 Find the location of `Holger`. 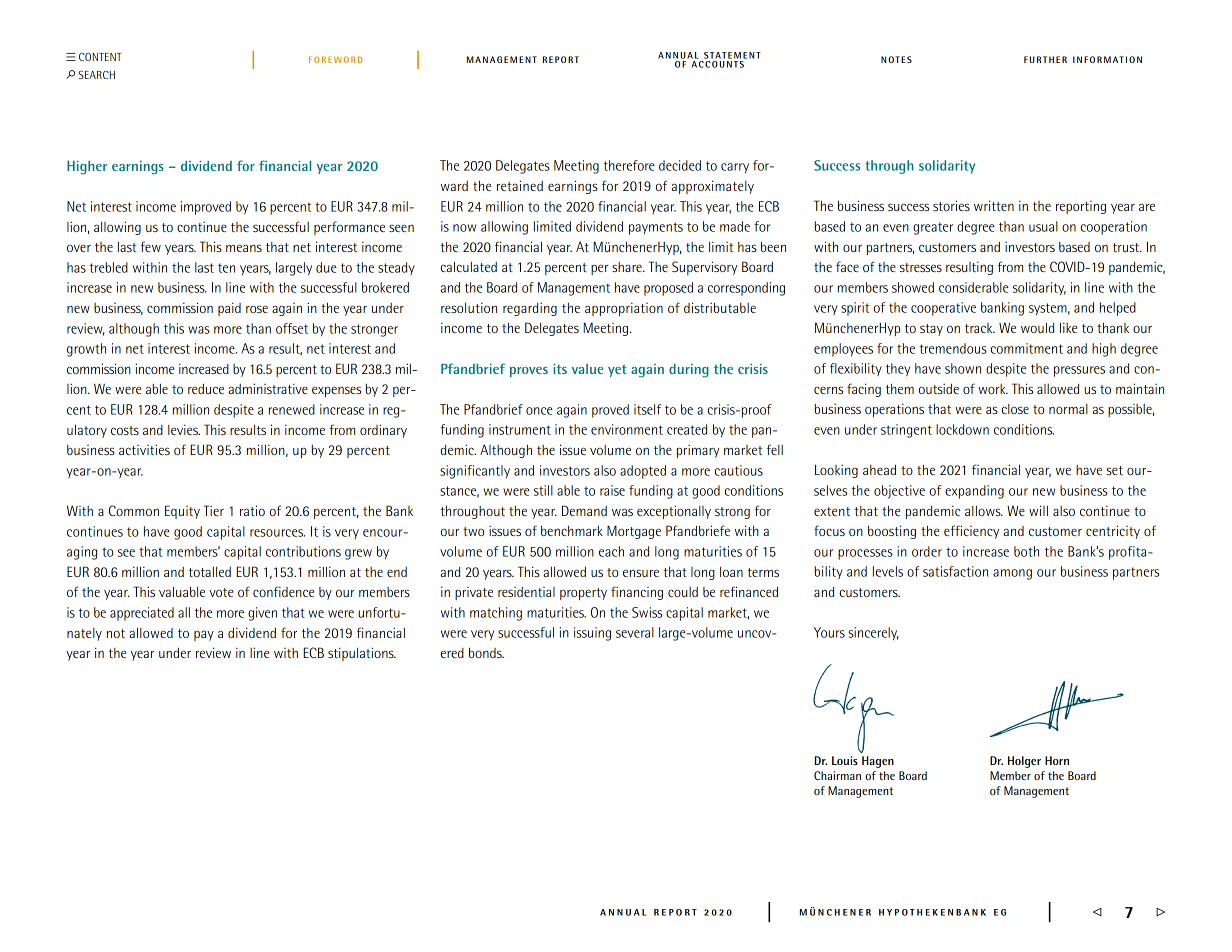

Holger is located at coordinates (1024, 762).
